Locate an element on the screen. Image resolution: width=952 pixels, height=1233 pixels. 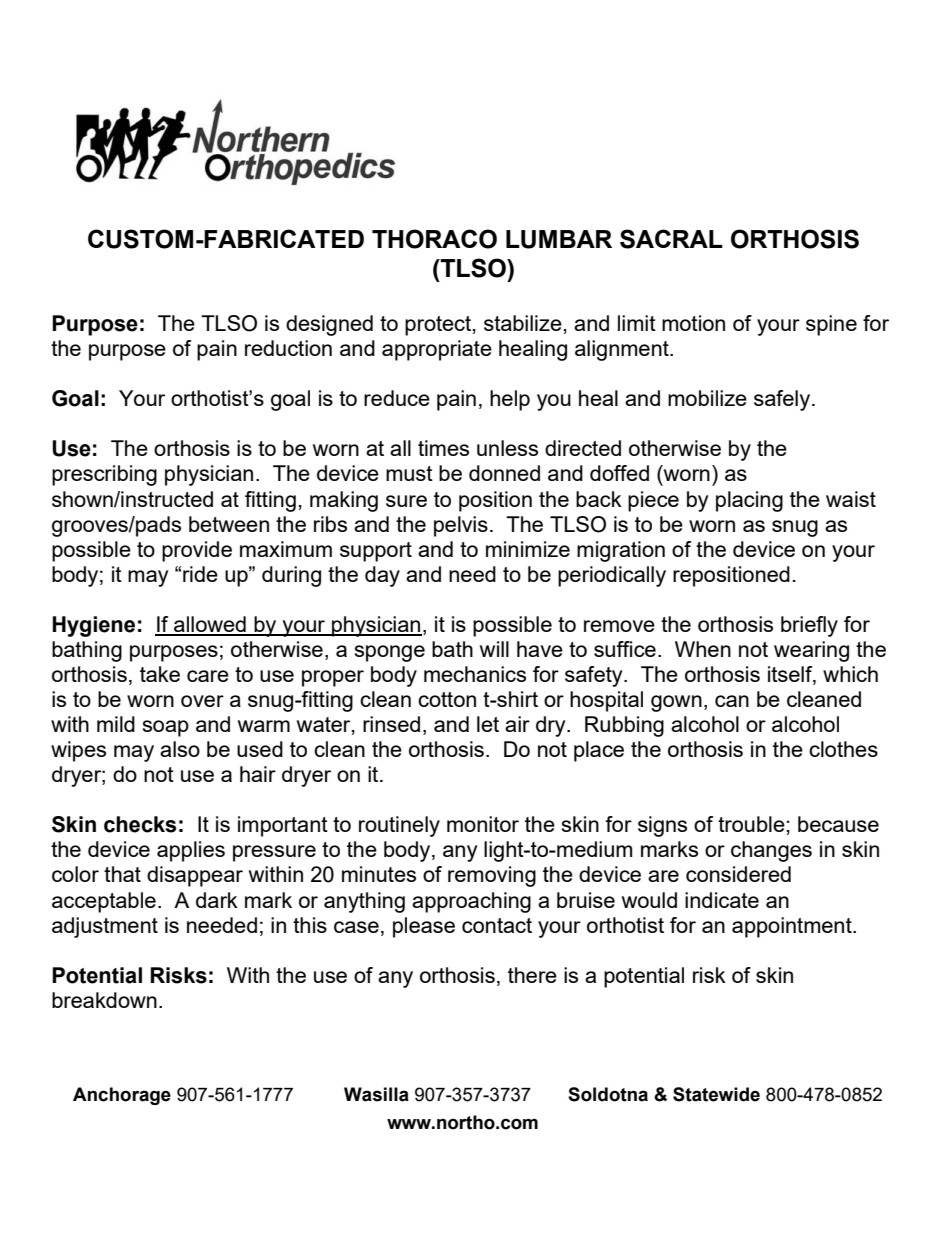
placing is located at coordinates (749, 501).
